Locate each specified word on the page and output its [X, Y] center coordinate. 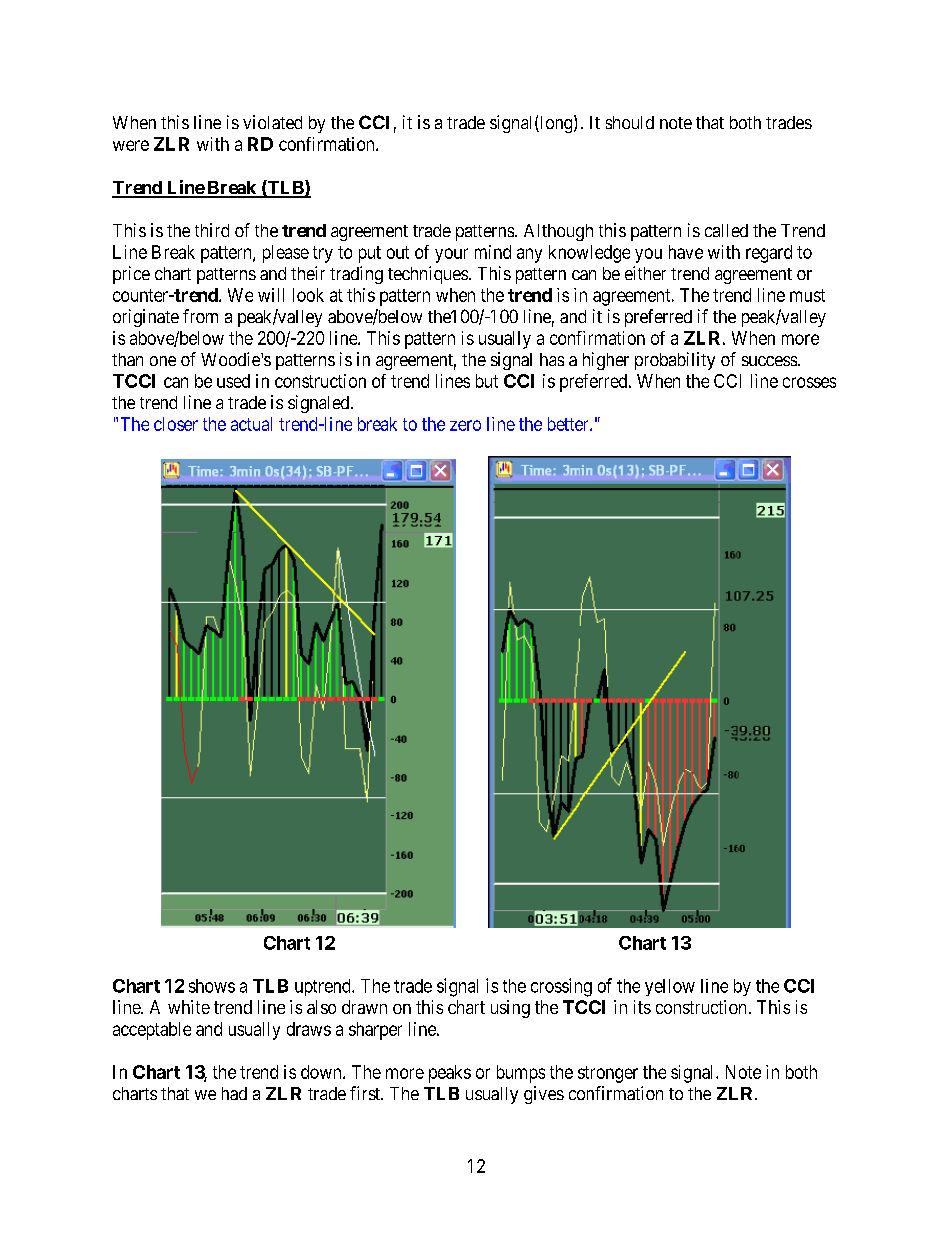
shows [212, 986]
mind [493, 252]
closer [176, 424]
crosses [809, 382]
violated [272, 122]
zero [465, 425]
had [234, 1093]
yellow [670, 987]
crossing [561, 987]
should [630, 122]
